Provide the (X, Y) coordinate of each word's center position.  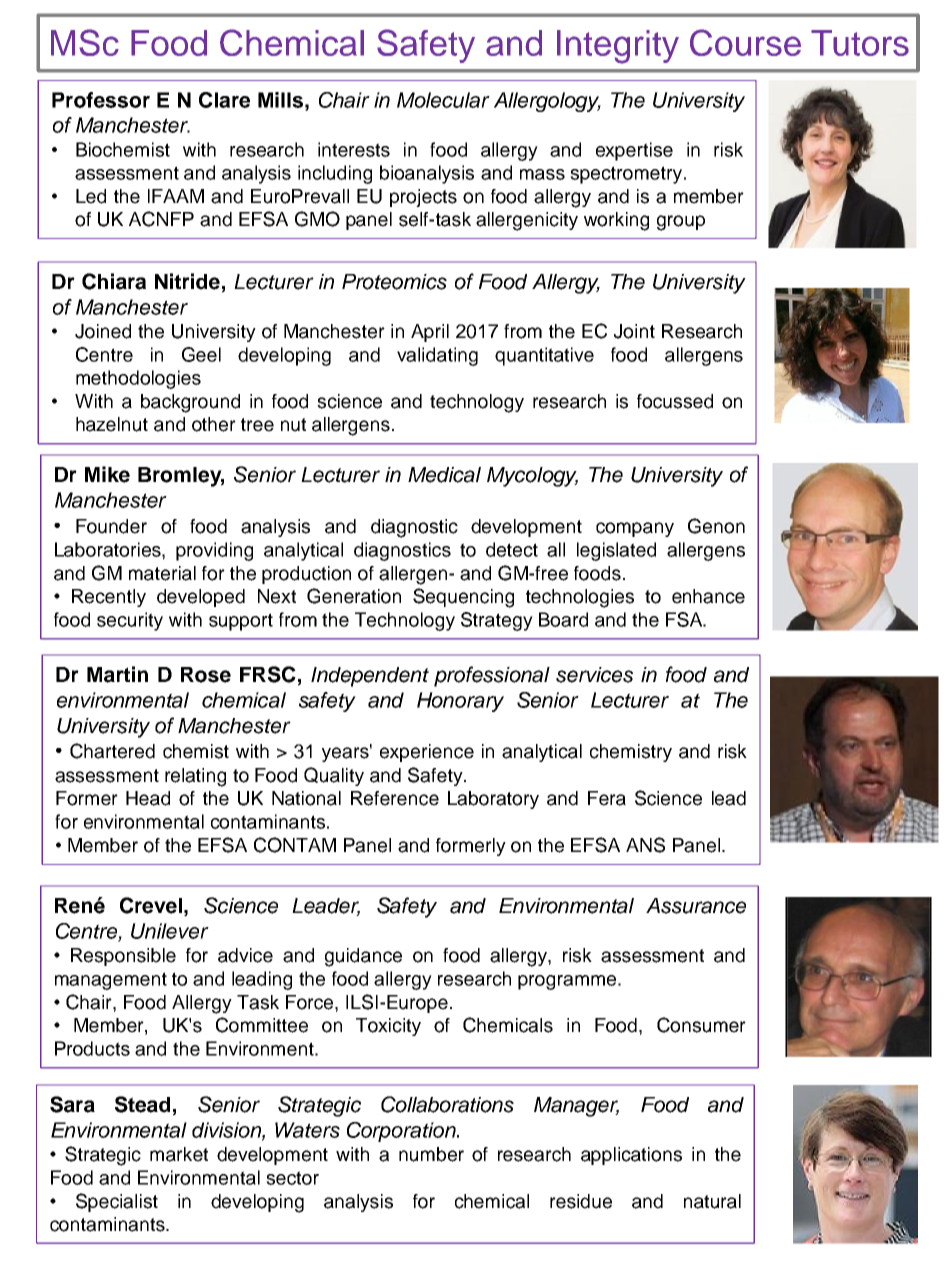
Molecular (443, 100)
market (179, 1154)
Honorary (460, 702)
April (430, 333)
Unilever (170, 931)
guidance (363, 957)
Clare (224, 100)
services (594, 675)
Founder (111, 526)
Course (745, 42)
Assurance (696, 906)
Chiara (114, 281)
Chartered (112, 751)
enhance (708, 596)
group (681, 223)
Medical (444, 475)
